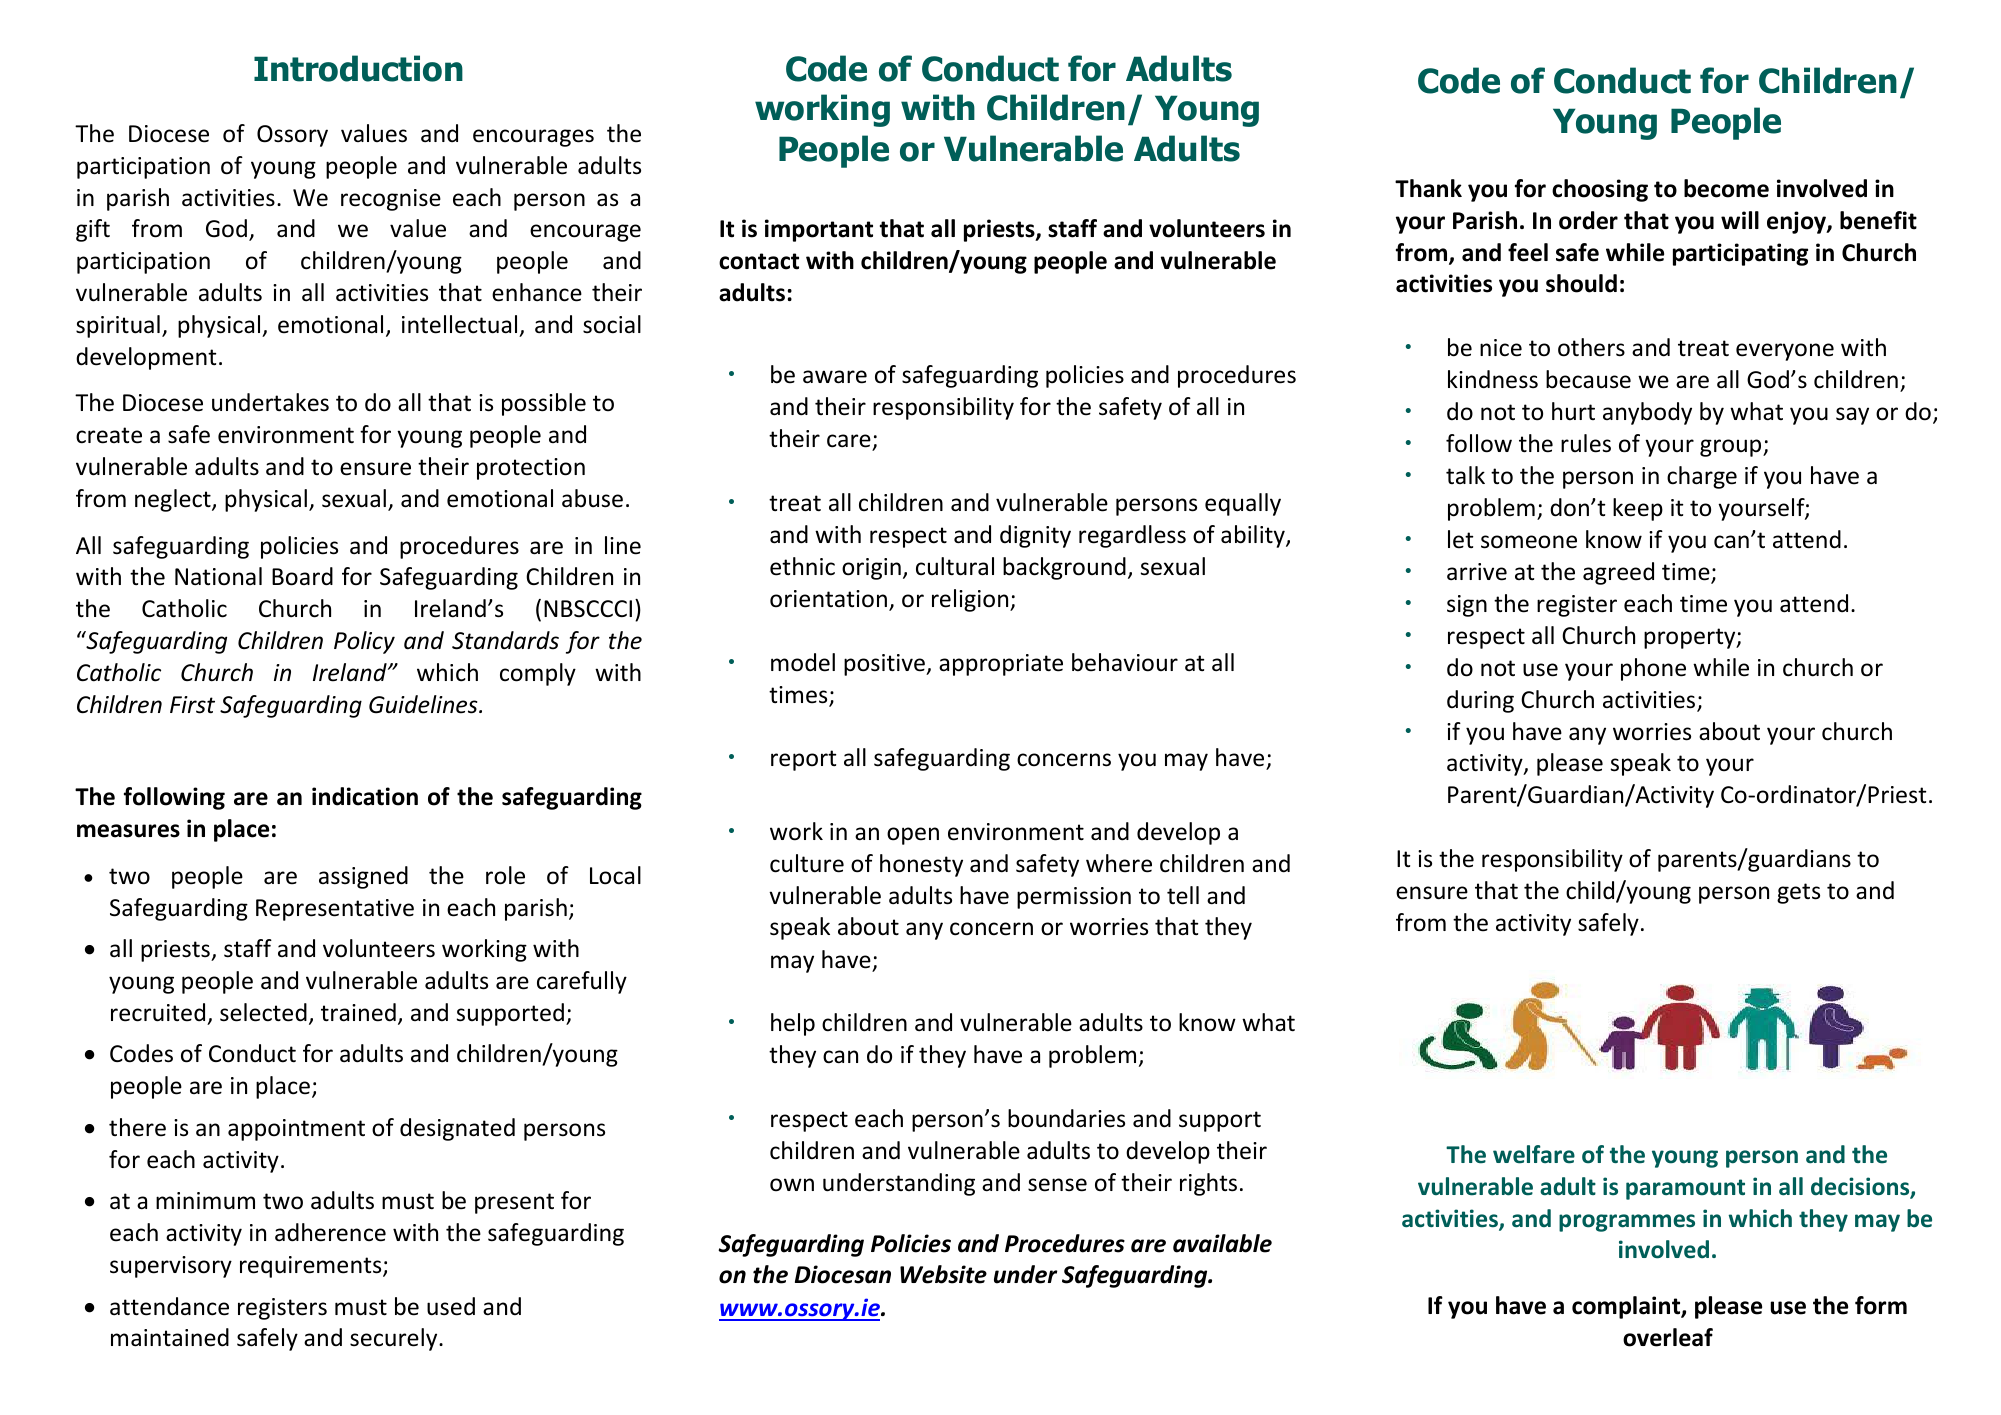 Image resolution: width=2001 pixels, height=1415 pixels. I want to click on spiritual, so click(118, 326).
